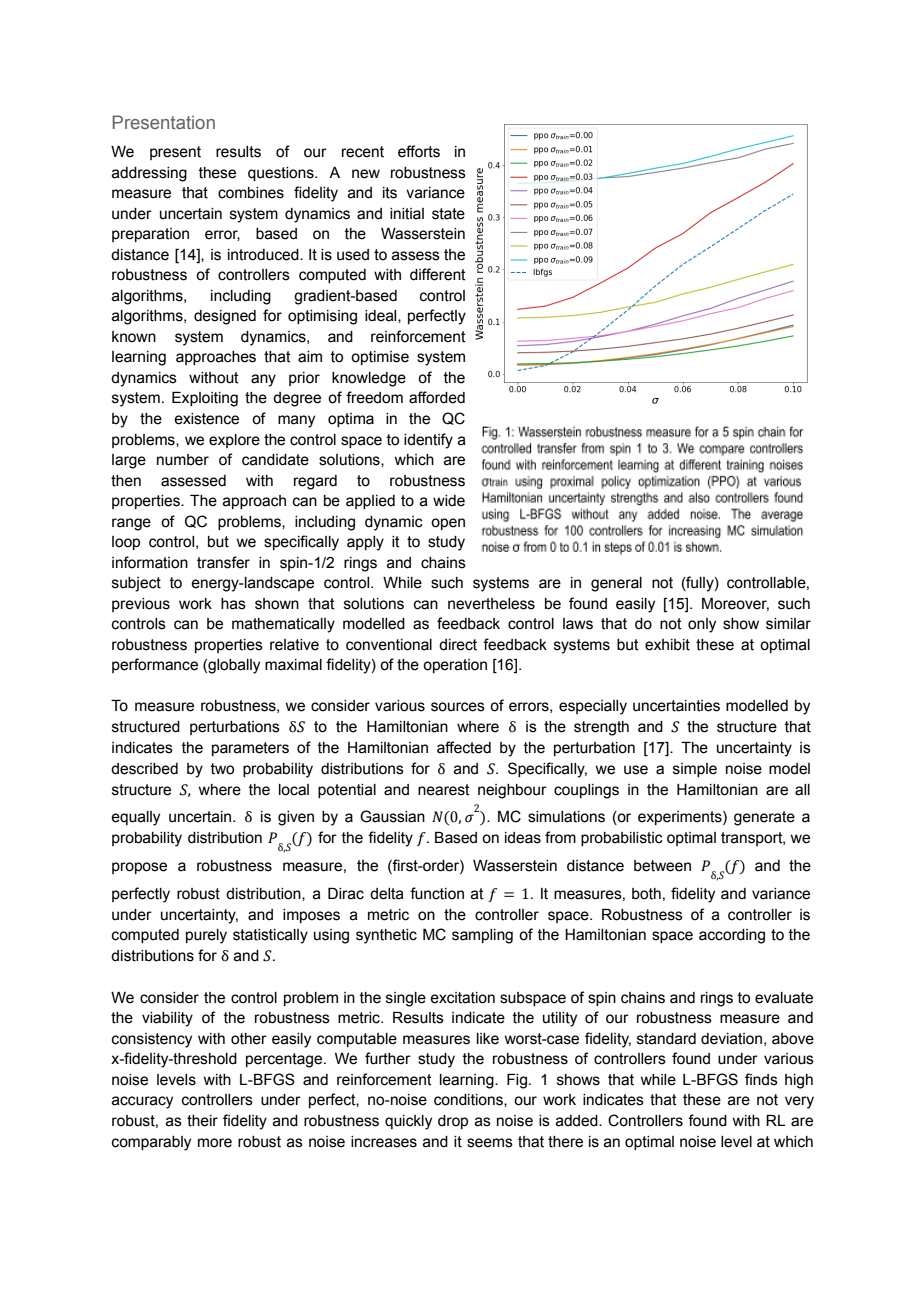  Describe the element at coordinates (251, 193) in the page. I see `combines` at that location.
